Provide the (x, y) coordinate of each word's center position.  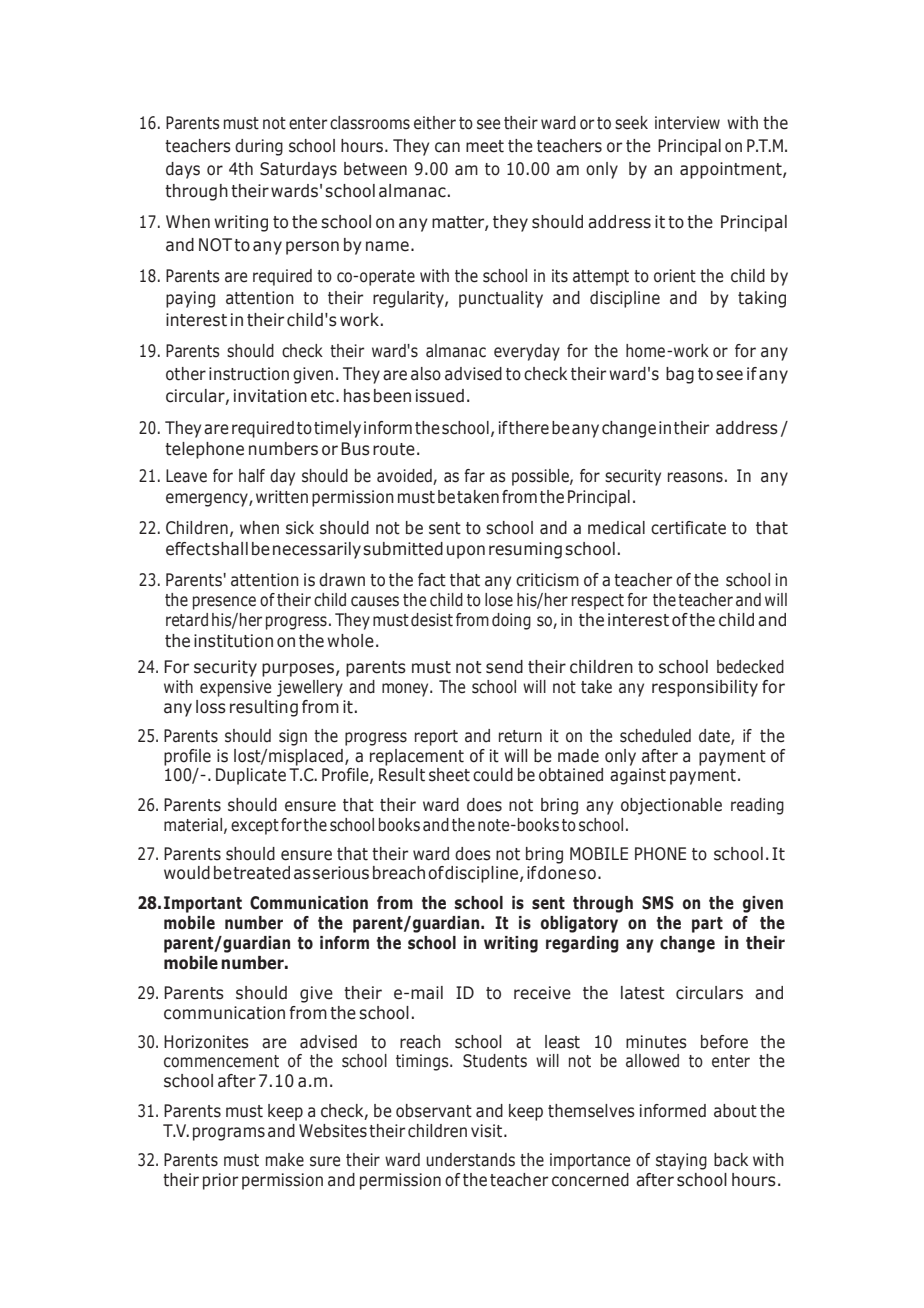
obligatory (579, 924)
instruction (249, 374)
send (504, 667)
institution (233, 641)
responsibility (705, 688)
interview (687, 123)
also (426, 374)
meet (485, 146)
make (285, 1160)
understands (470, 1160)
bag (680, 375)
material (193, 825)
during (259, 147)
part (707, 925)
